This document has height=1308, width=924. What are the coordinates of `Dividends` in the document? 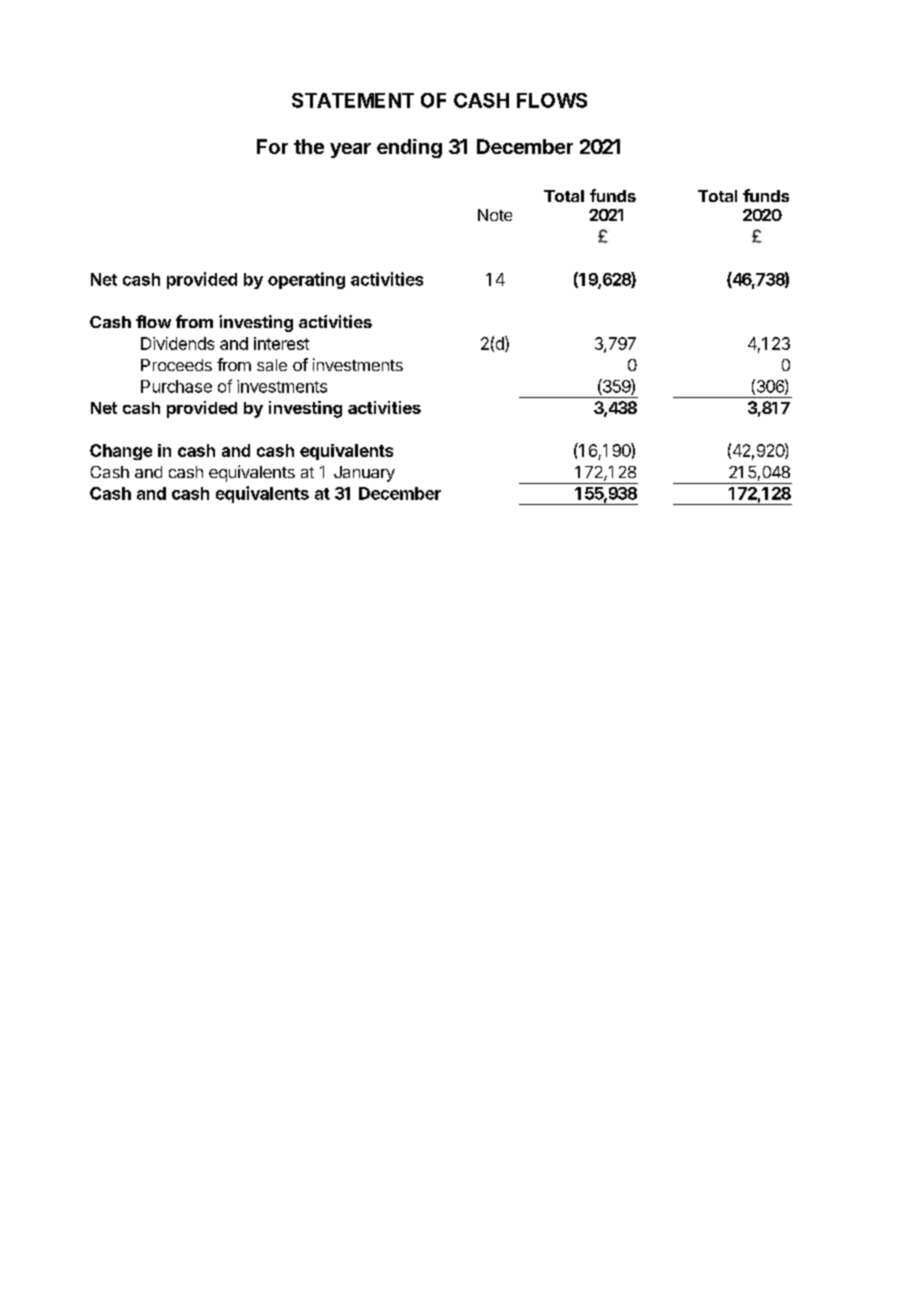 It's located at (177, 343).
